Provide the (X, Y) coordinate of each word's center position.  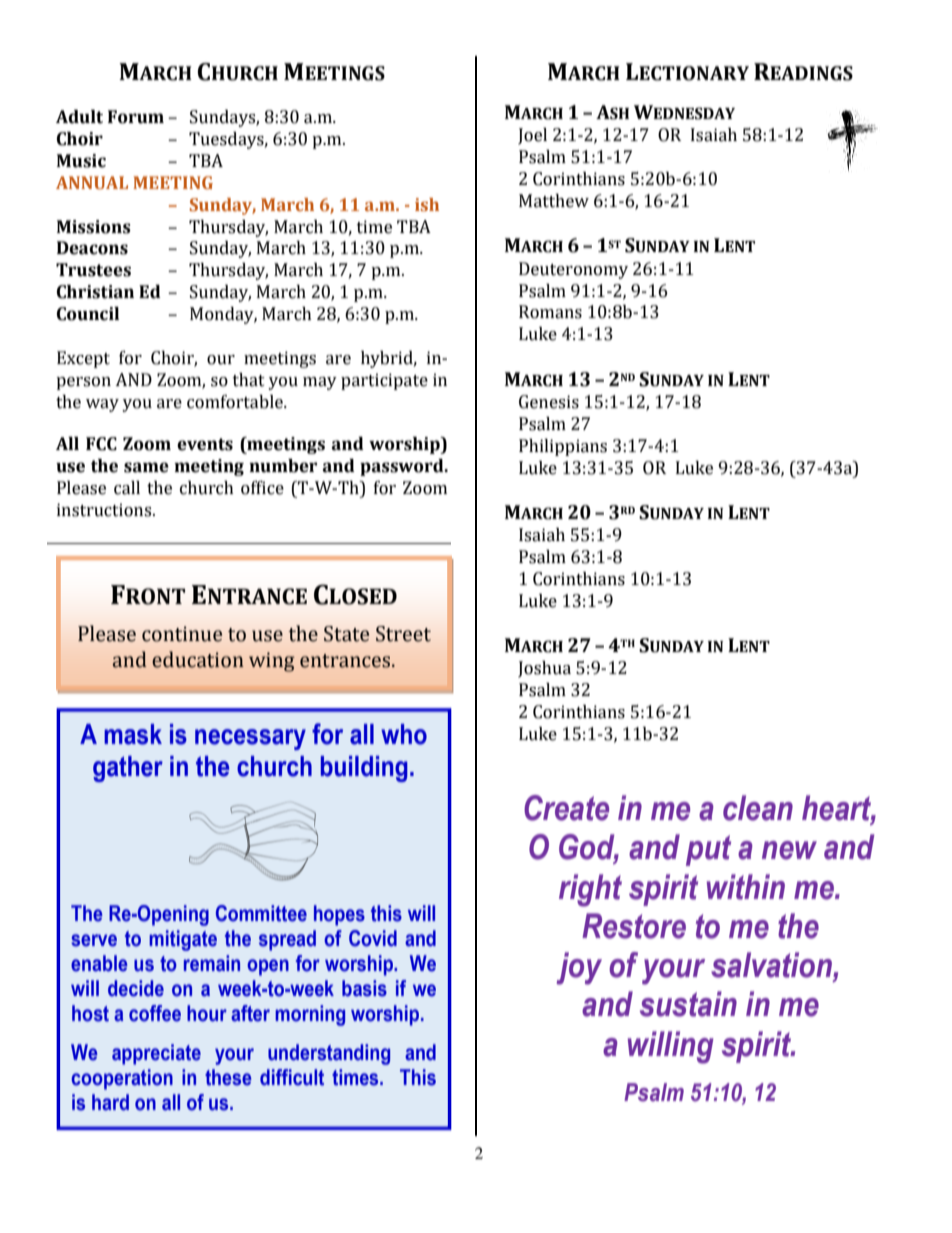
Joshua (544, 669)
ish (427, 204)
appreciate (156, 1054)
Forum (136, 117)
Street (403, 634)
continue (182, 634)
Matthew (554, 201)
